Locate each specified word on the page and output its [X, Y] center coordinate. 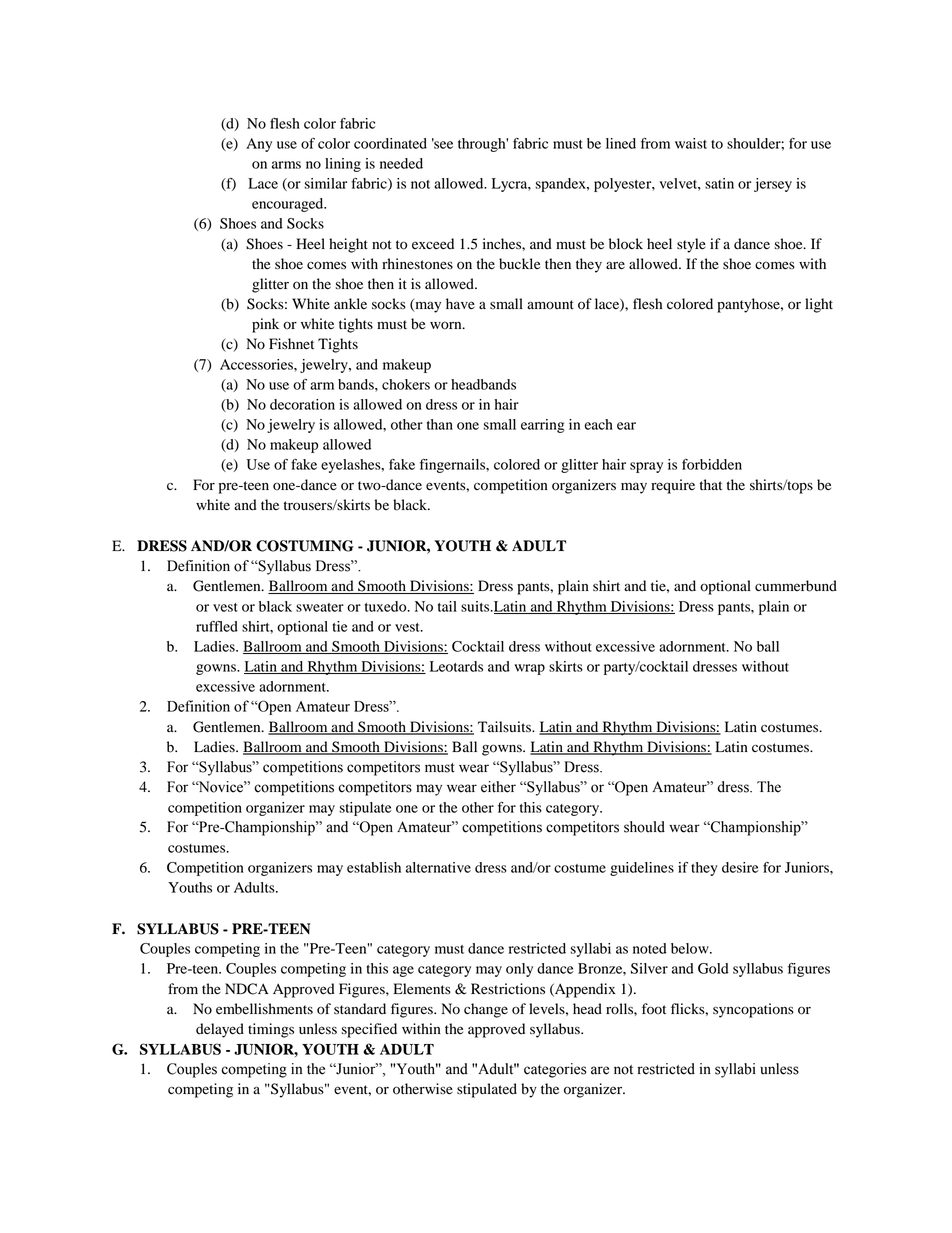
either [498, 787]
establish [374, 867]
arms [286, 165]
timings [271, 1030]
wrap [530, 669]
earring [543, 426]
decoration [302, 404]
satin [719, 183]
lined [621, 143]
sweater [320, 607]
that [711, 484]
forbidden [712, 464]
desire [740, 867]
